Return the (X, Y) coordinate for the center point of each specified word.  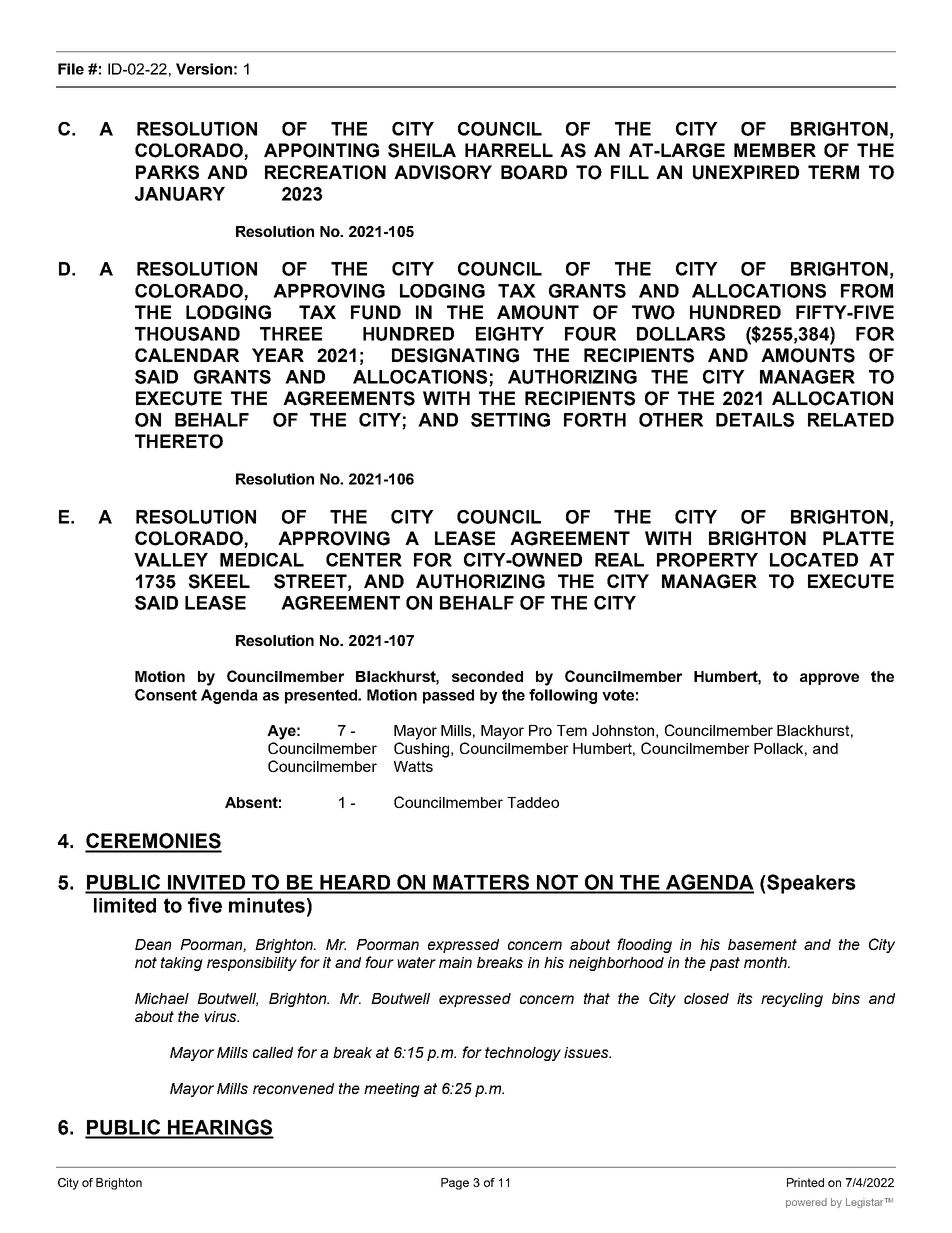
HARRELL (509, 150)
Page (455, 1184)
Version (204, 69)
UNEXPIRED (746, 172)
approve (829, 679)
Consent (166, 695)
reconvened (293, 1088)
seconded (487, 676)
